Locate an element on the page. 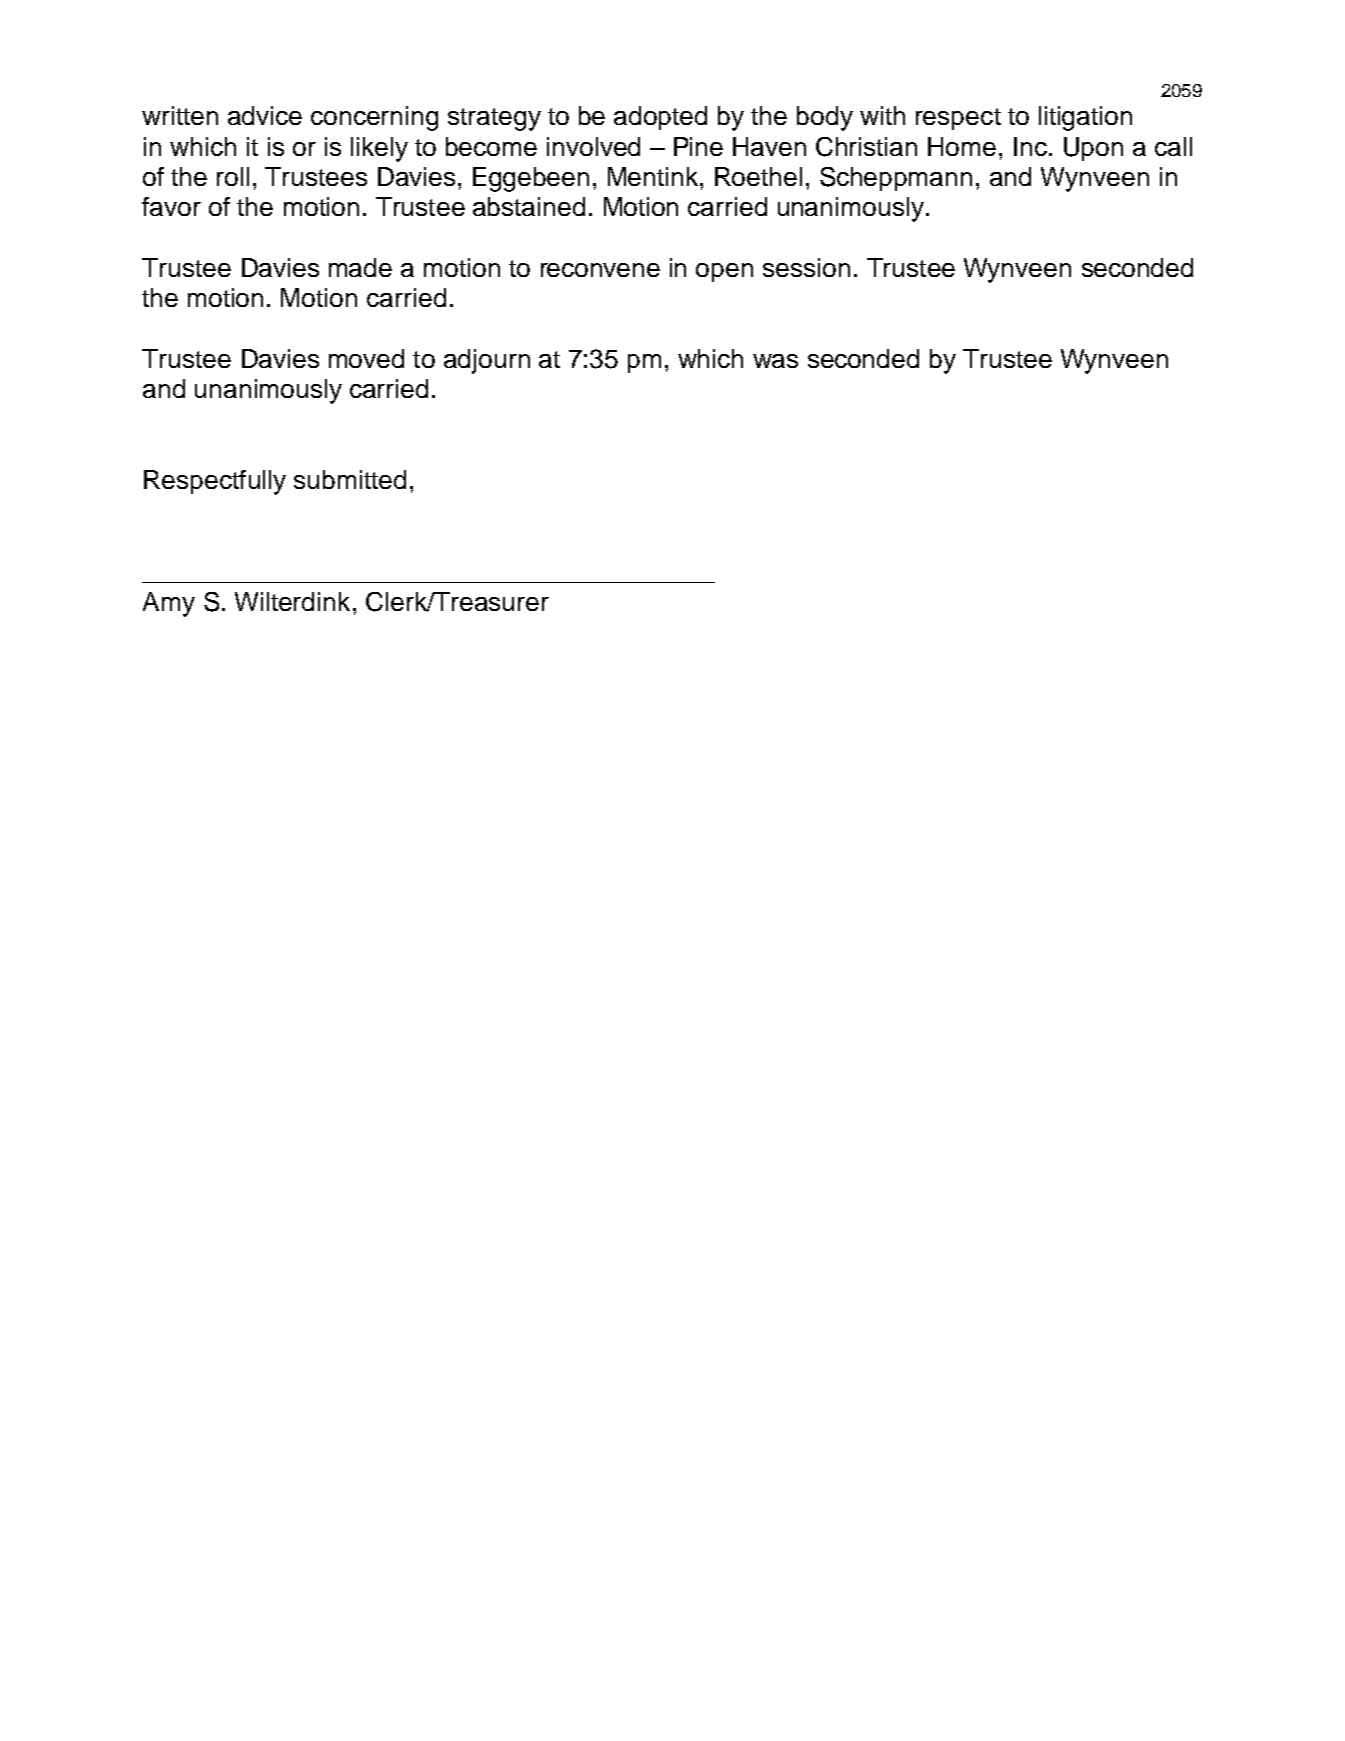  session is located at coordinates (806, 267).
